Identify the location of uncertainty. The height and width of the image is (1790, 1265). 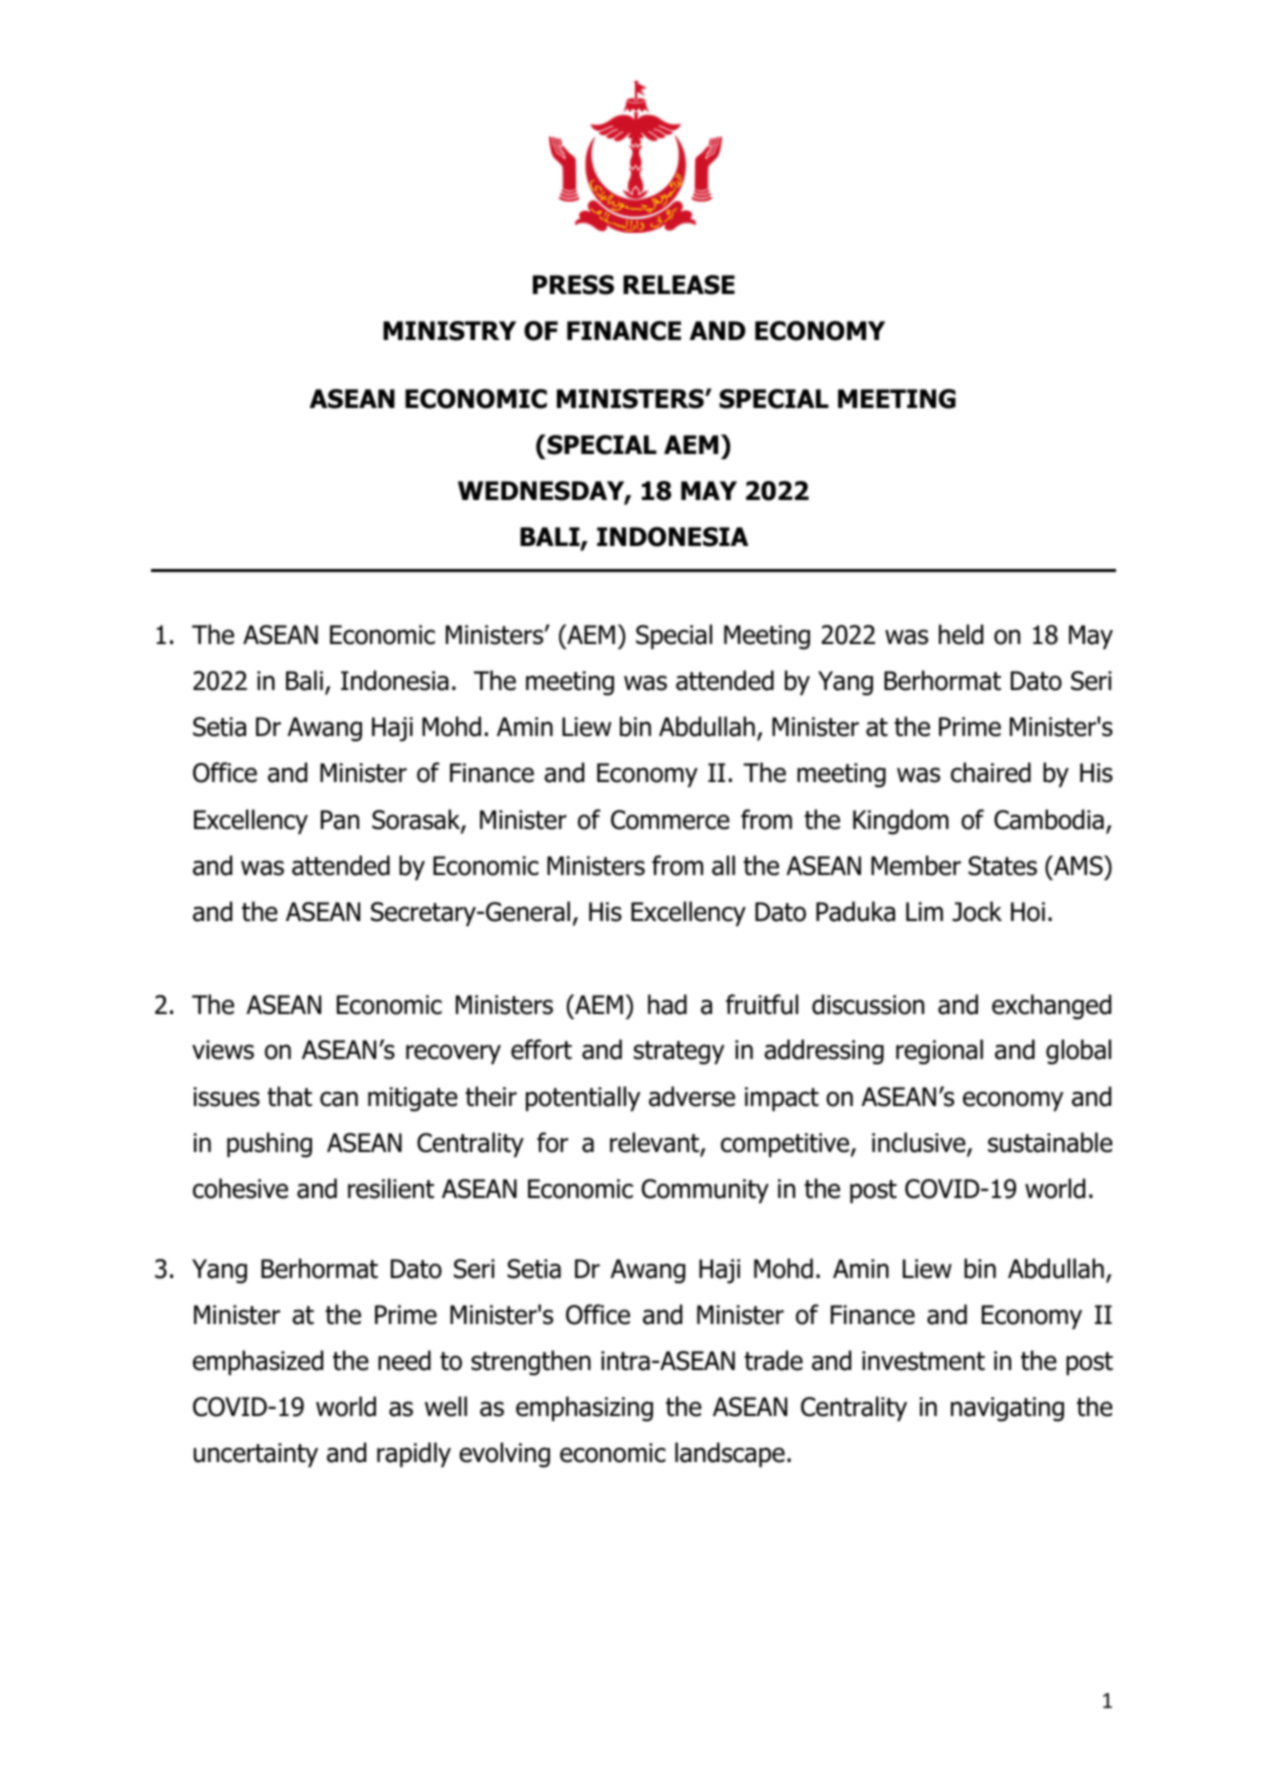
(256, 1455).
